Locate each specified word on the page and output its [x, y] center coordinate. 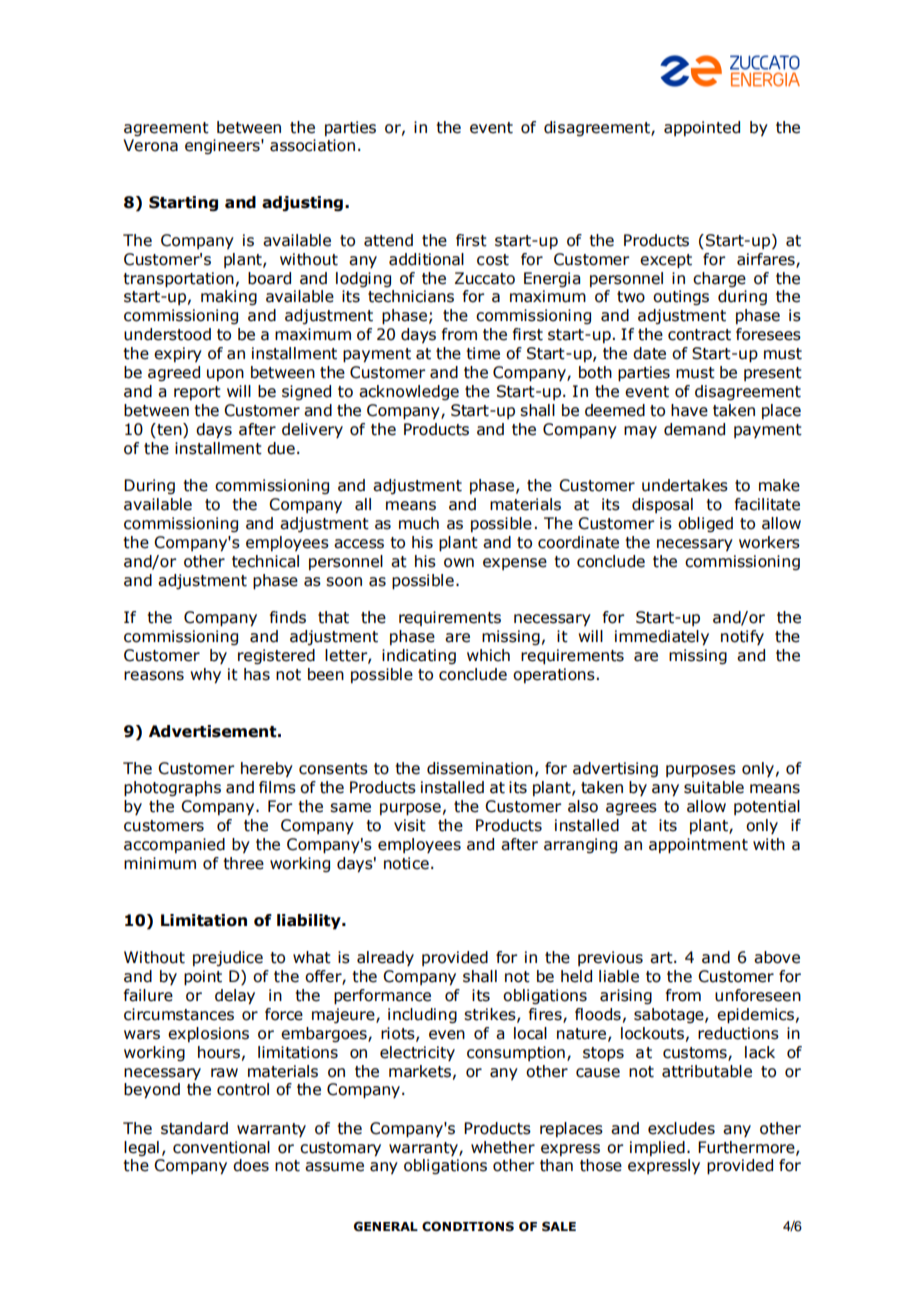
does [251, 1165]
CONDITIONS [468, 1226]
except [666, 261]
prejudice [228, 959]
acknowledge [409, 392]
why [205, 676]
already [385, 958]
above [777, 957]
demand [694, 429]
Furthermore [747, 1148]
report [197, 393]
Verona [150, 145]
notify [742, 637]
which [488, 655]
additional [426, 259]
